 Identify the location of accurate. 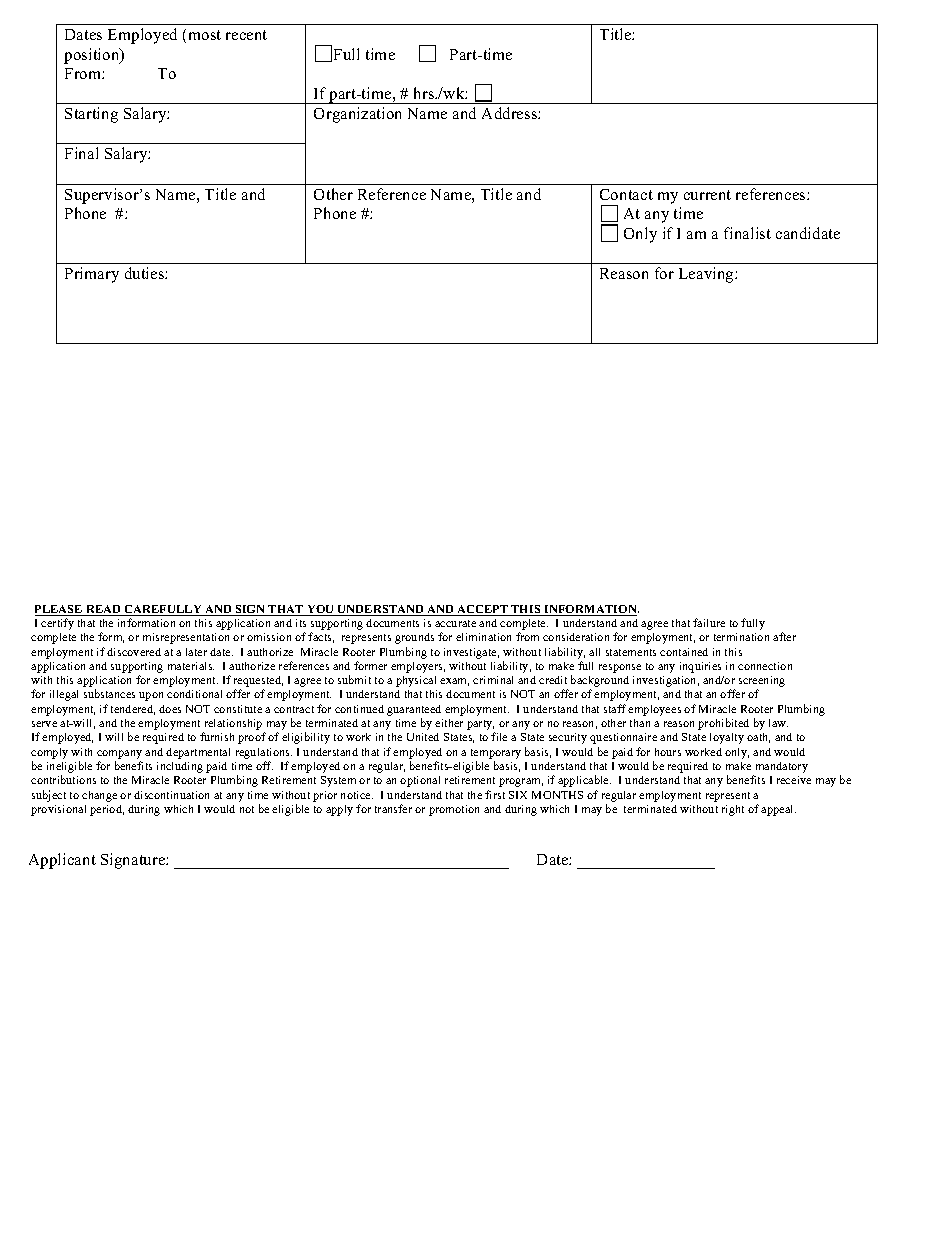
(455, 623).
